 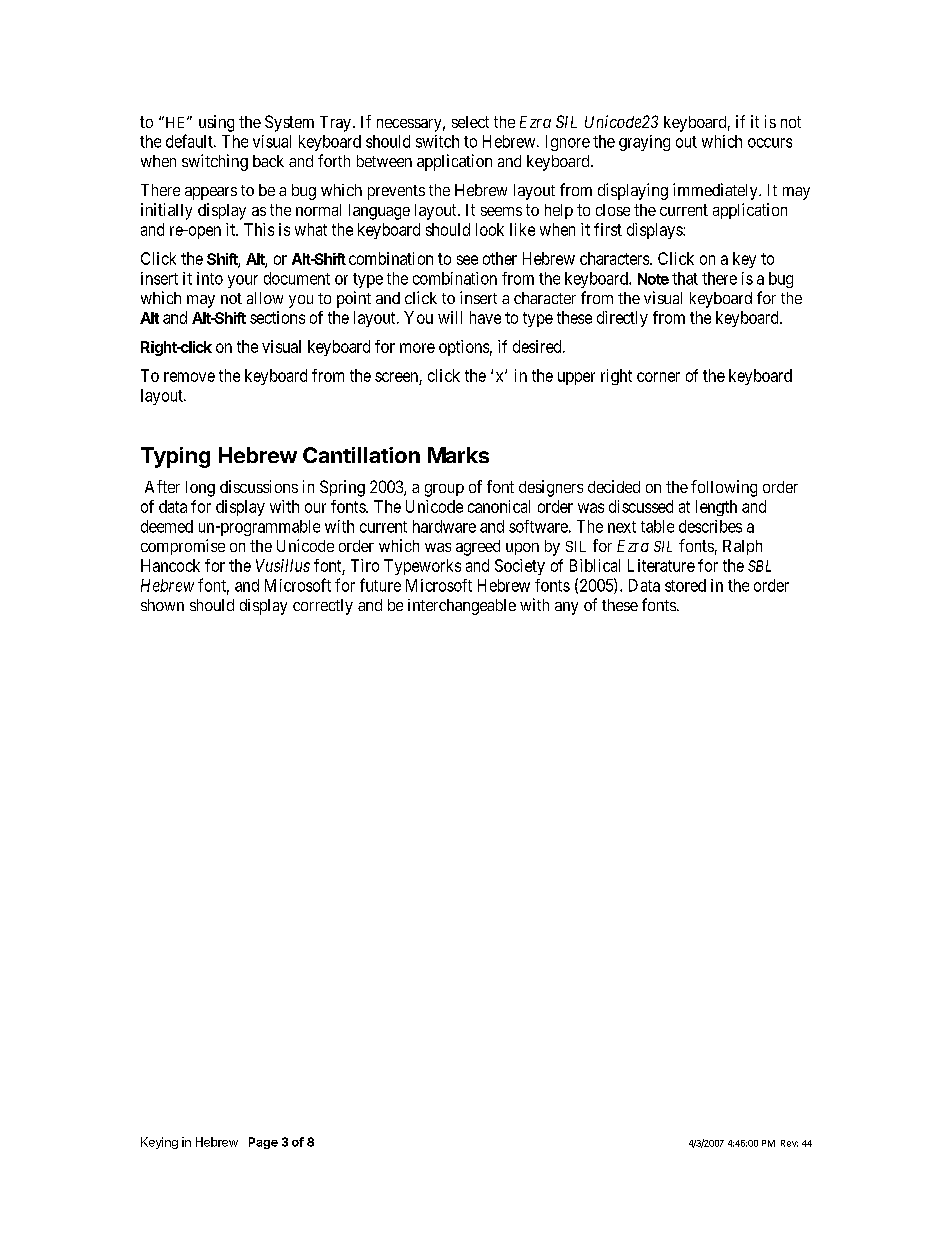 I want to click on immediately, so click(x=716, y=191).
